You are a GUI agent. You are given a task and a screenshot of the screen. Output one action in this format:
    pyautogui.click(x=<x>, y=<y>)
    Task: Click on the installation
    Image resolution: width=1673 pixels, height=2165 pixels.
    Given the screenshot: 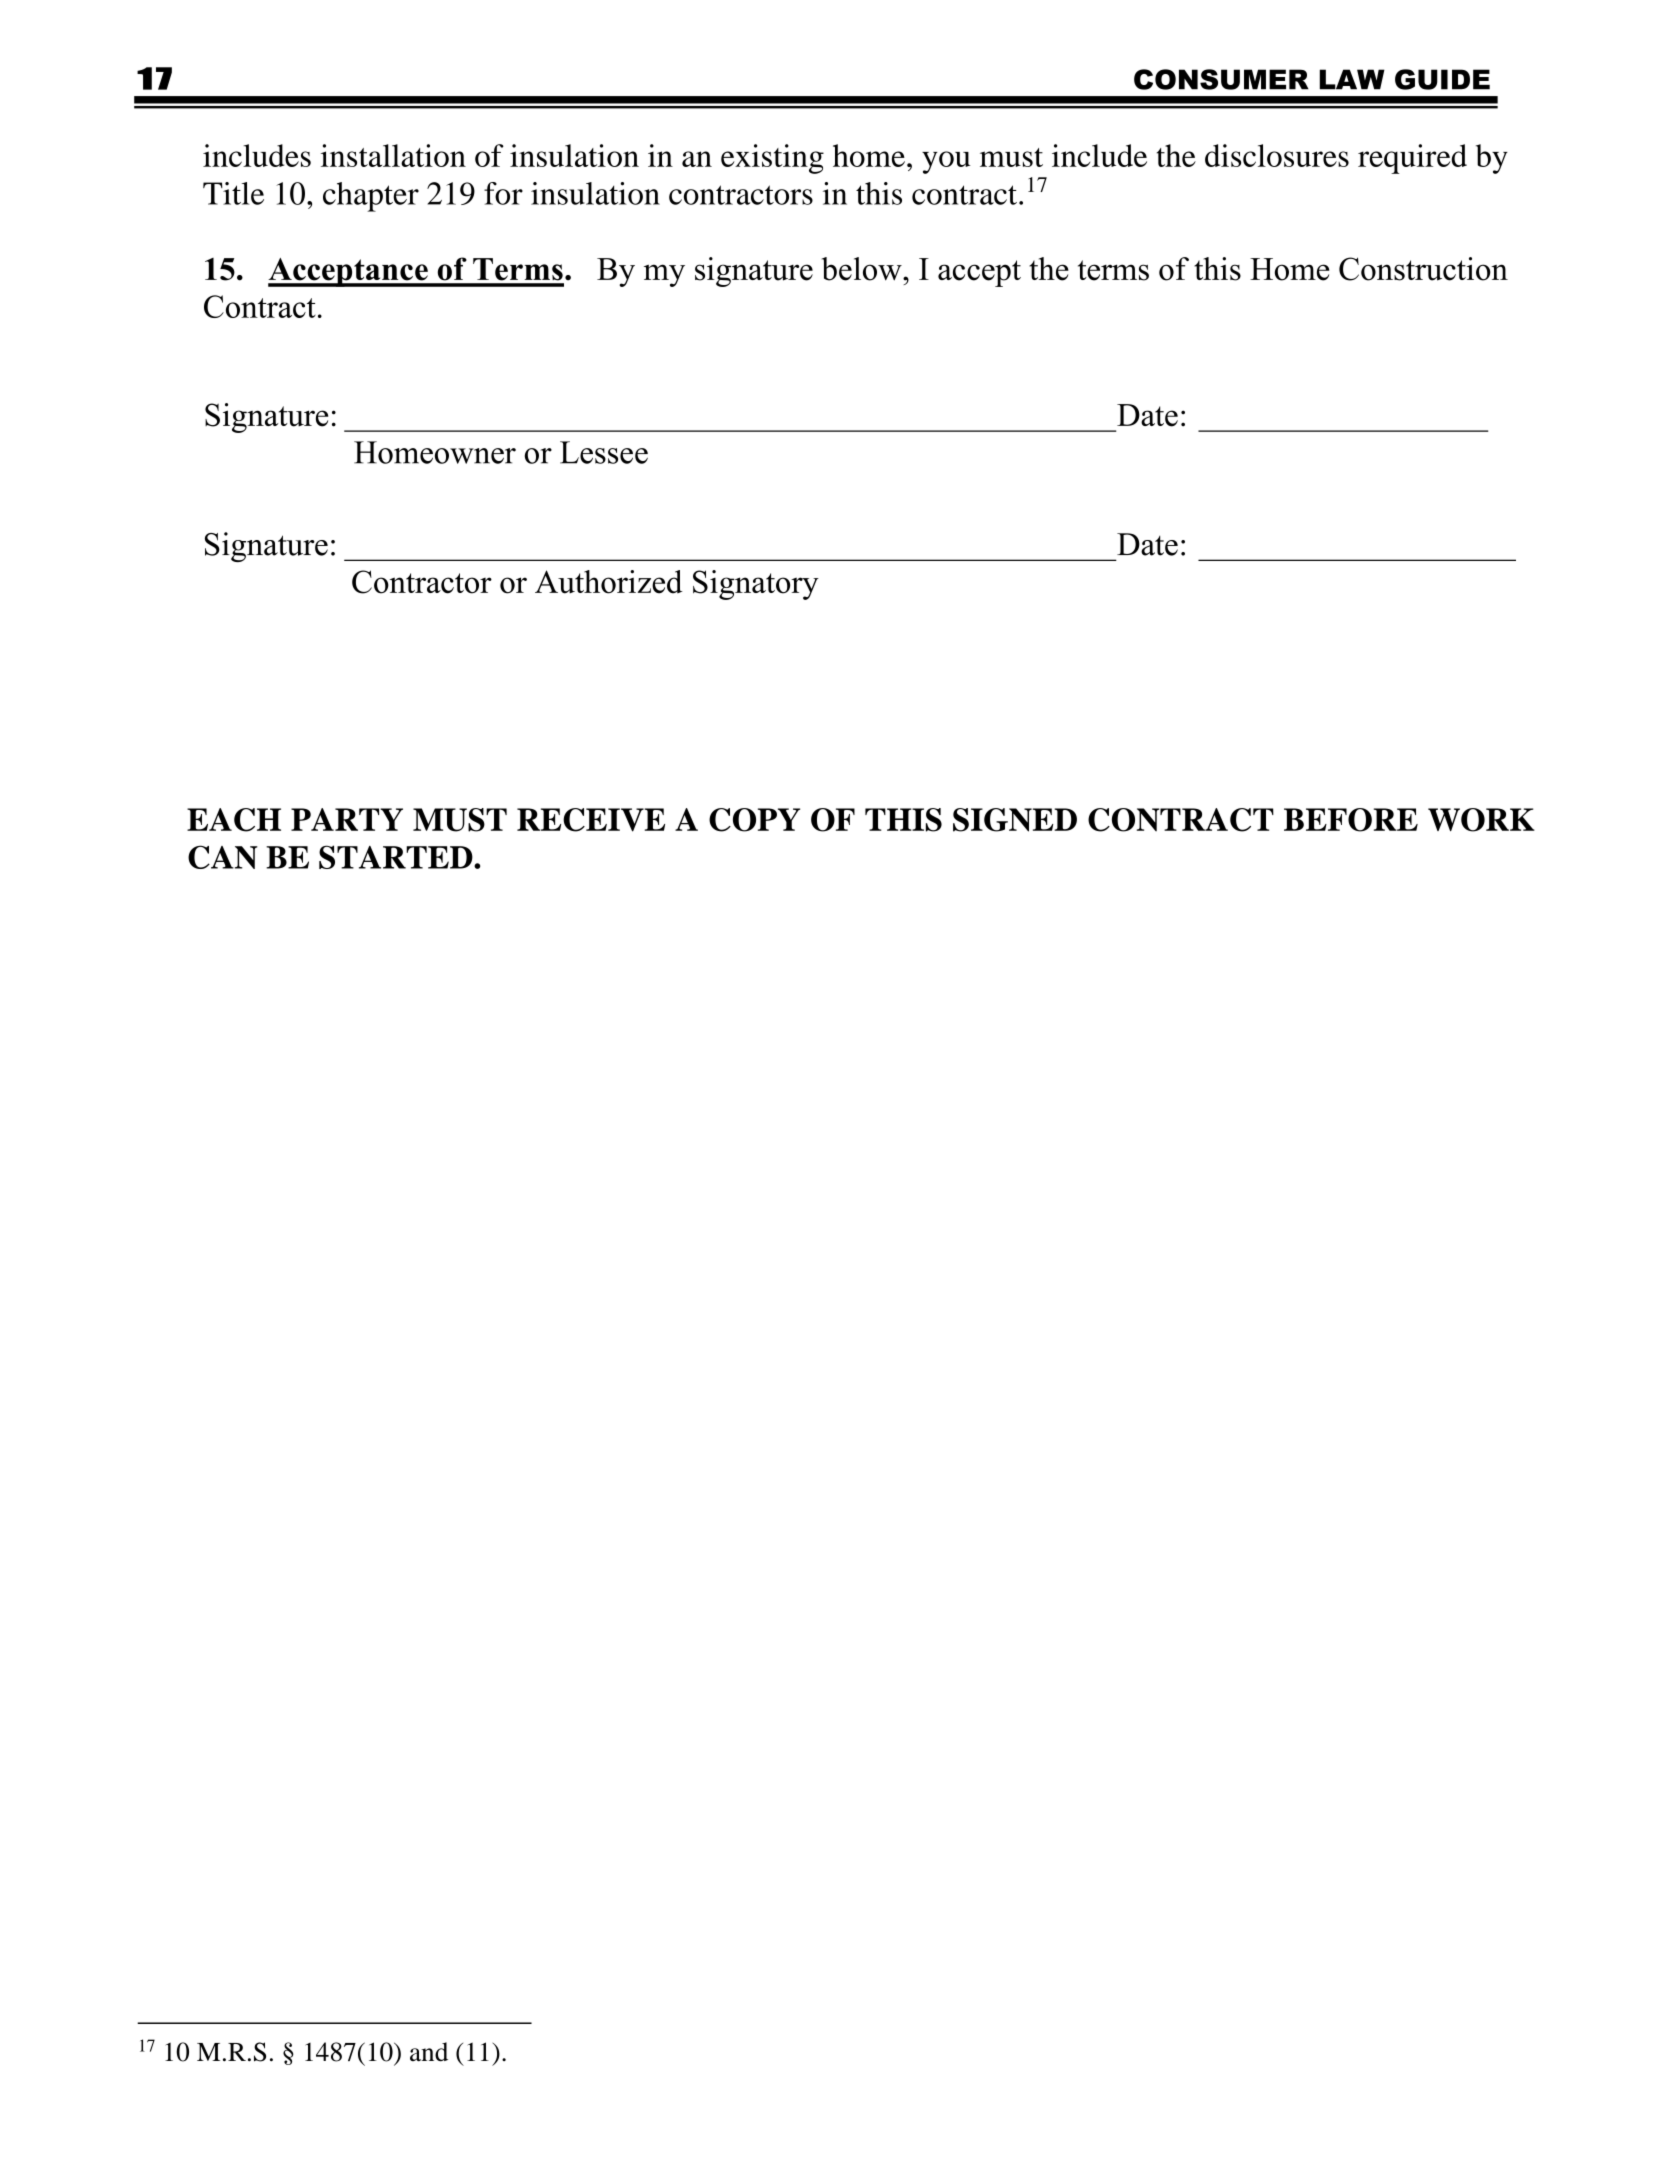 What is the action you would take?
    pyautogui.click(x=393, y=155)
